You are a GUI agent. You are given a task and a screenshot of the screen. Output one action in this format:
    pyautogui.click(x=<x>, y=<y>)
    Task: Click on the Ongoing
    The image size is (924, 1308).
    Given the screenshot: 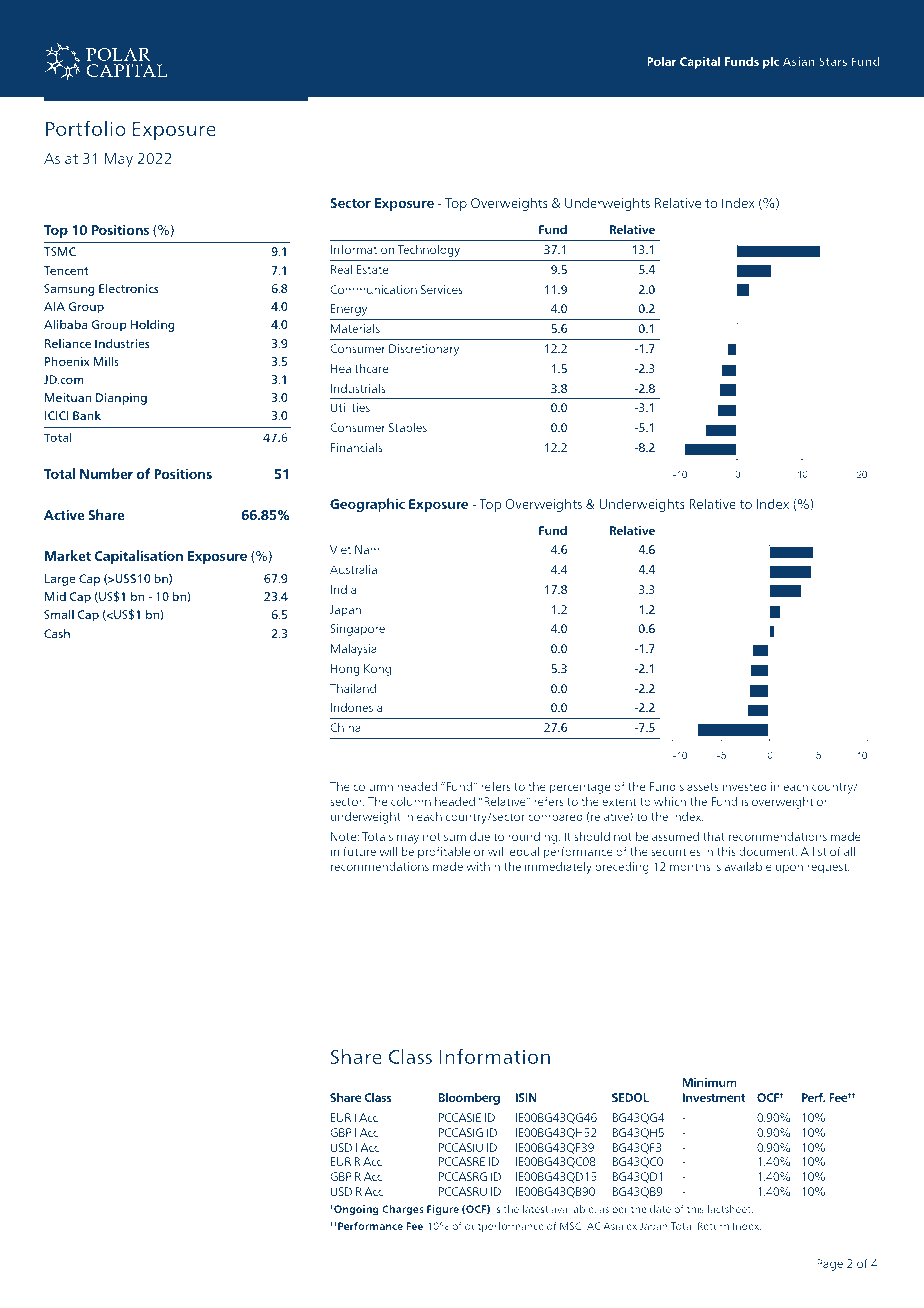 What is the action you would take?
    pyautogui.click(x=355, y=1210)
